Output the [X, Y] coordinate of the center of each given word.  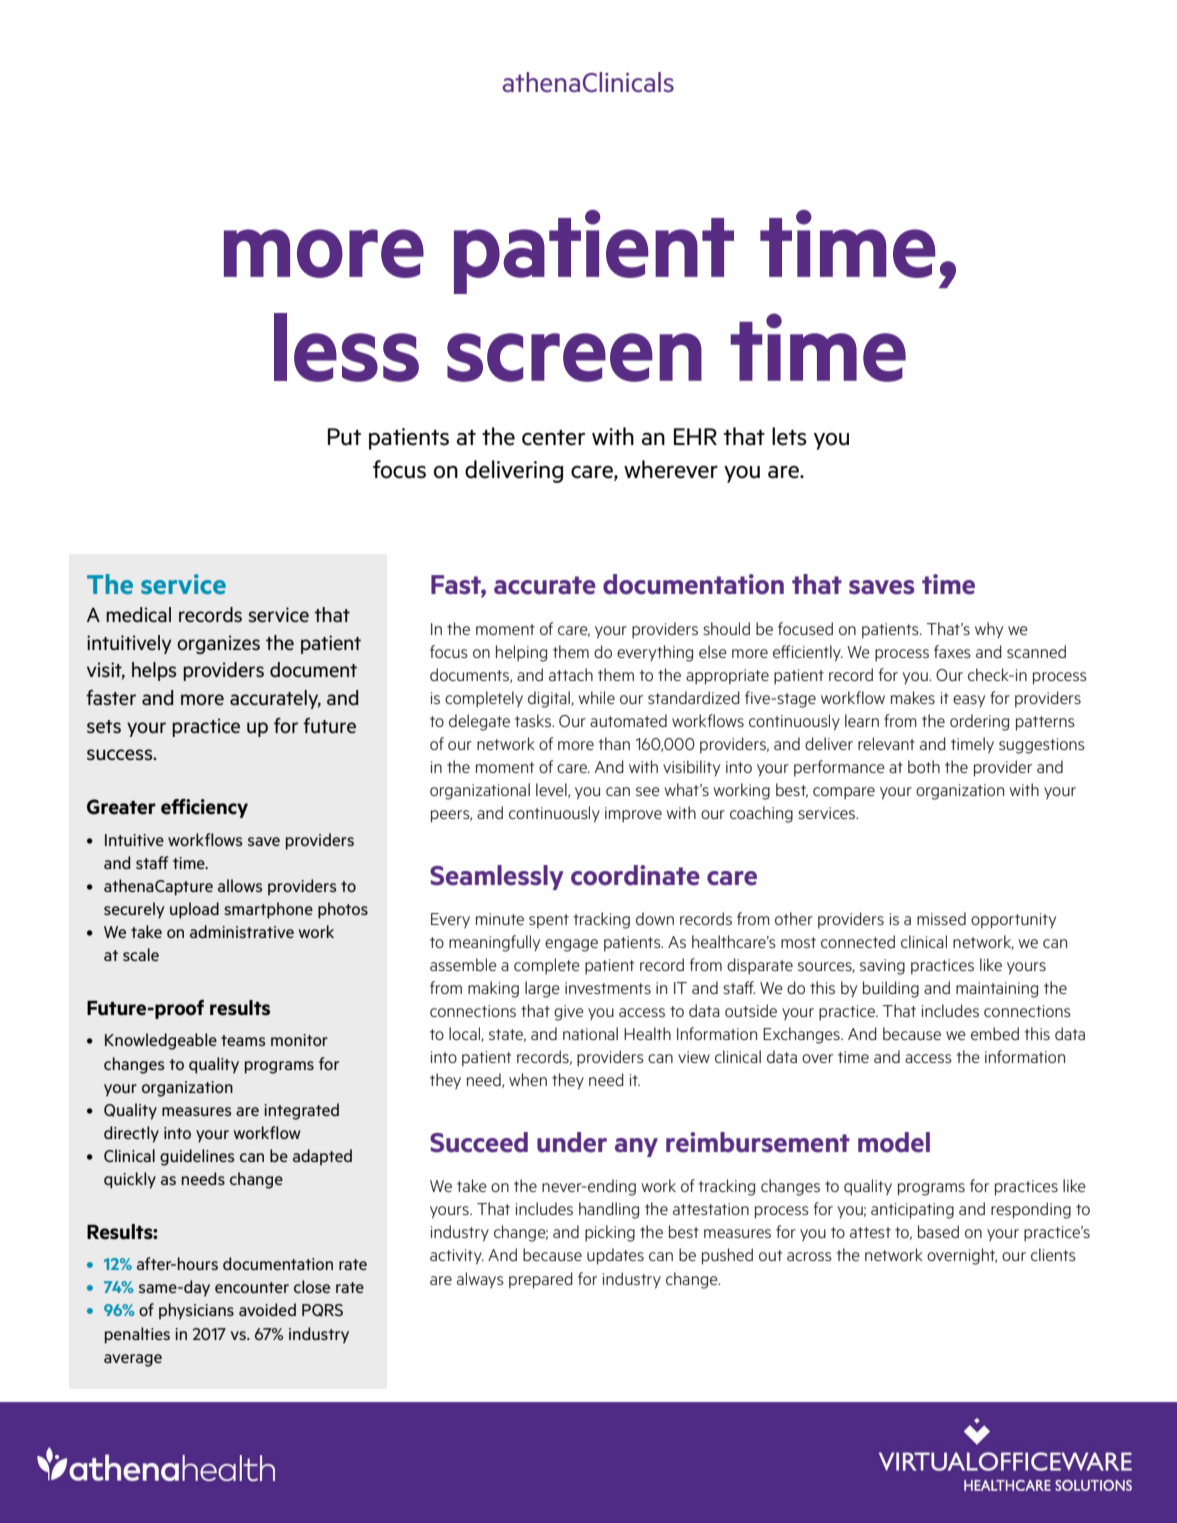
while [597, 697]
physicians [196, 1311]
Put [344, 437]
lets [789, 436]
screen [574, 357]
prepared [541, 1280]
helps [154, 671]
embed [995, 1033]
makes [913, 697]
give [569, 1013]
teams [243, 1040]
